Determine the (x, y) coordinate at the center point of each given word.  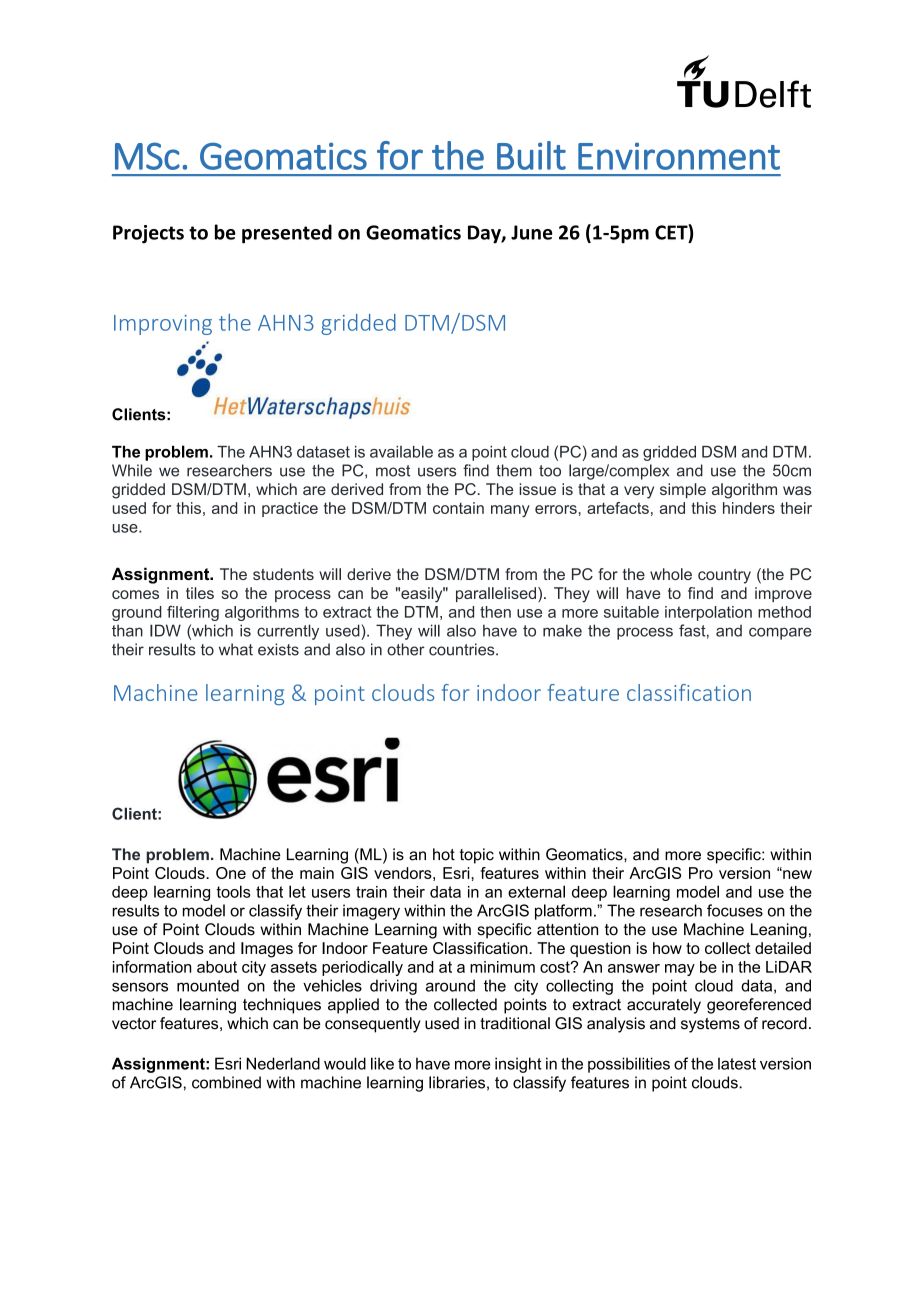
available (401, 451)
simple (683, 490)
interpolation (708, 613)
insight (518, 1065)
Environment (679, 156)
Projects (148, 234)
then (495, 612)
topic (477, 856)
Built (531, 155)
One (231, 873)
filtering (193, 613)
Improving (163, 325)
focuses (735, 910)
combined (226, 1082)
